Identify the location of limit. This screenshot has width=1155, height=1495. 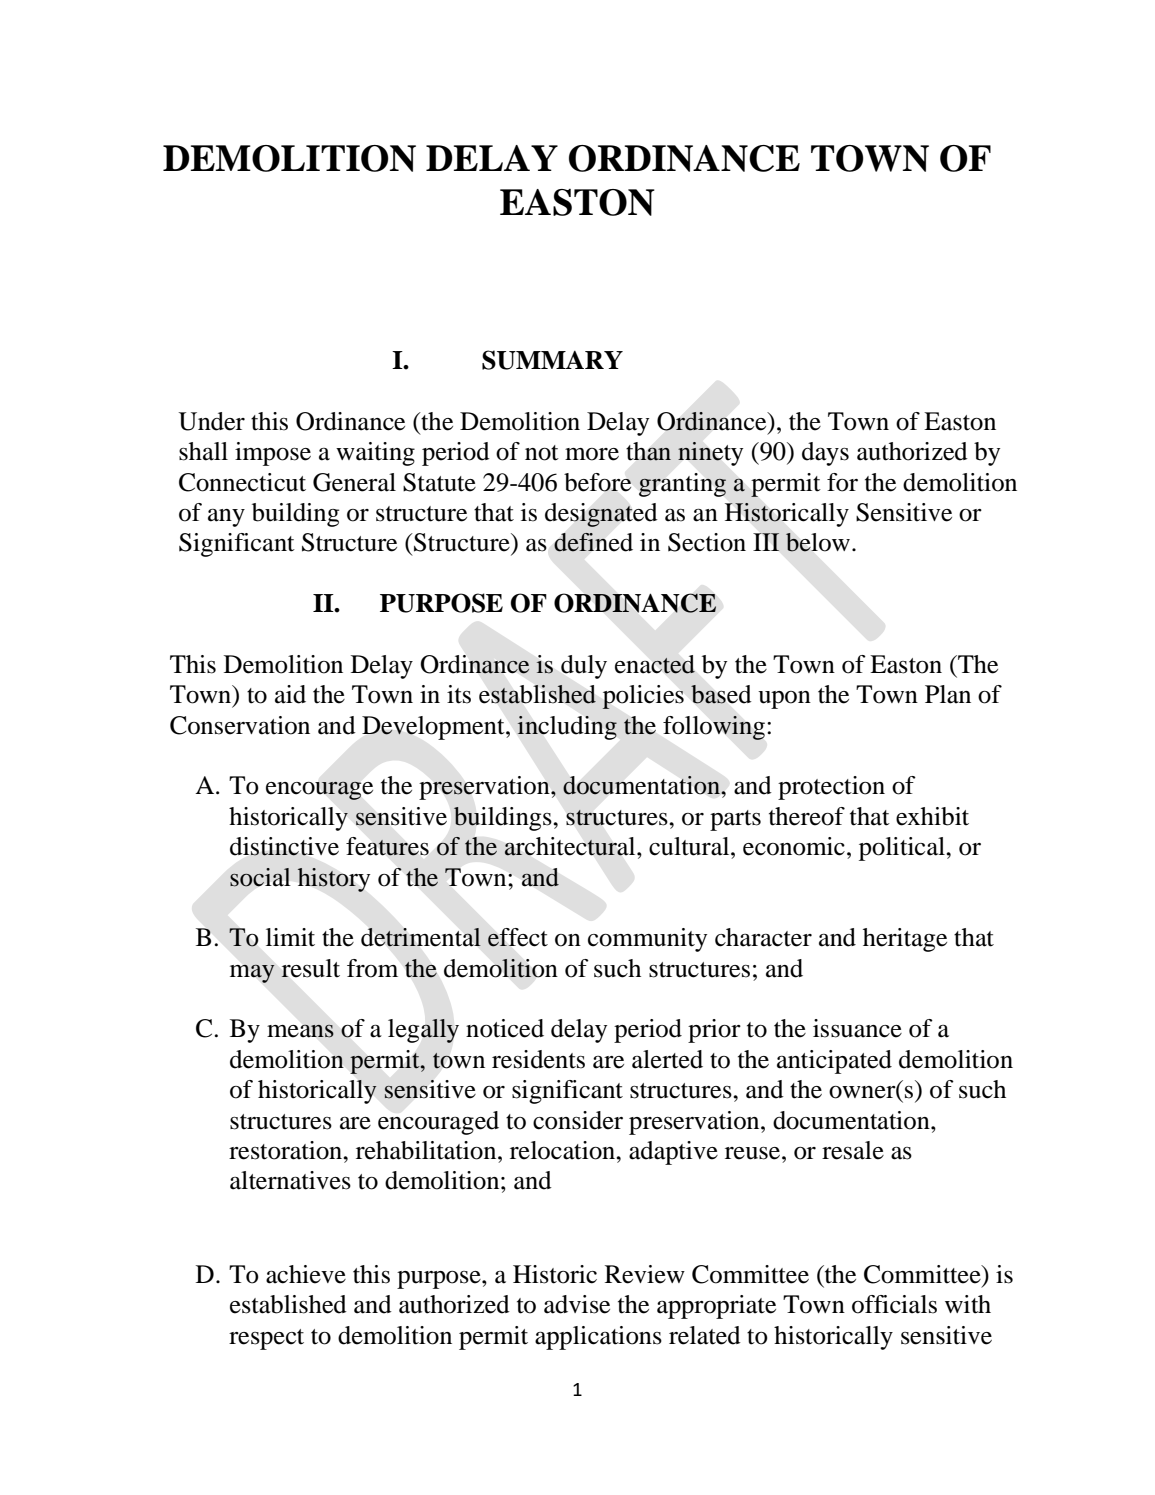
(290, 937).
